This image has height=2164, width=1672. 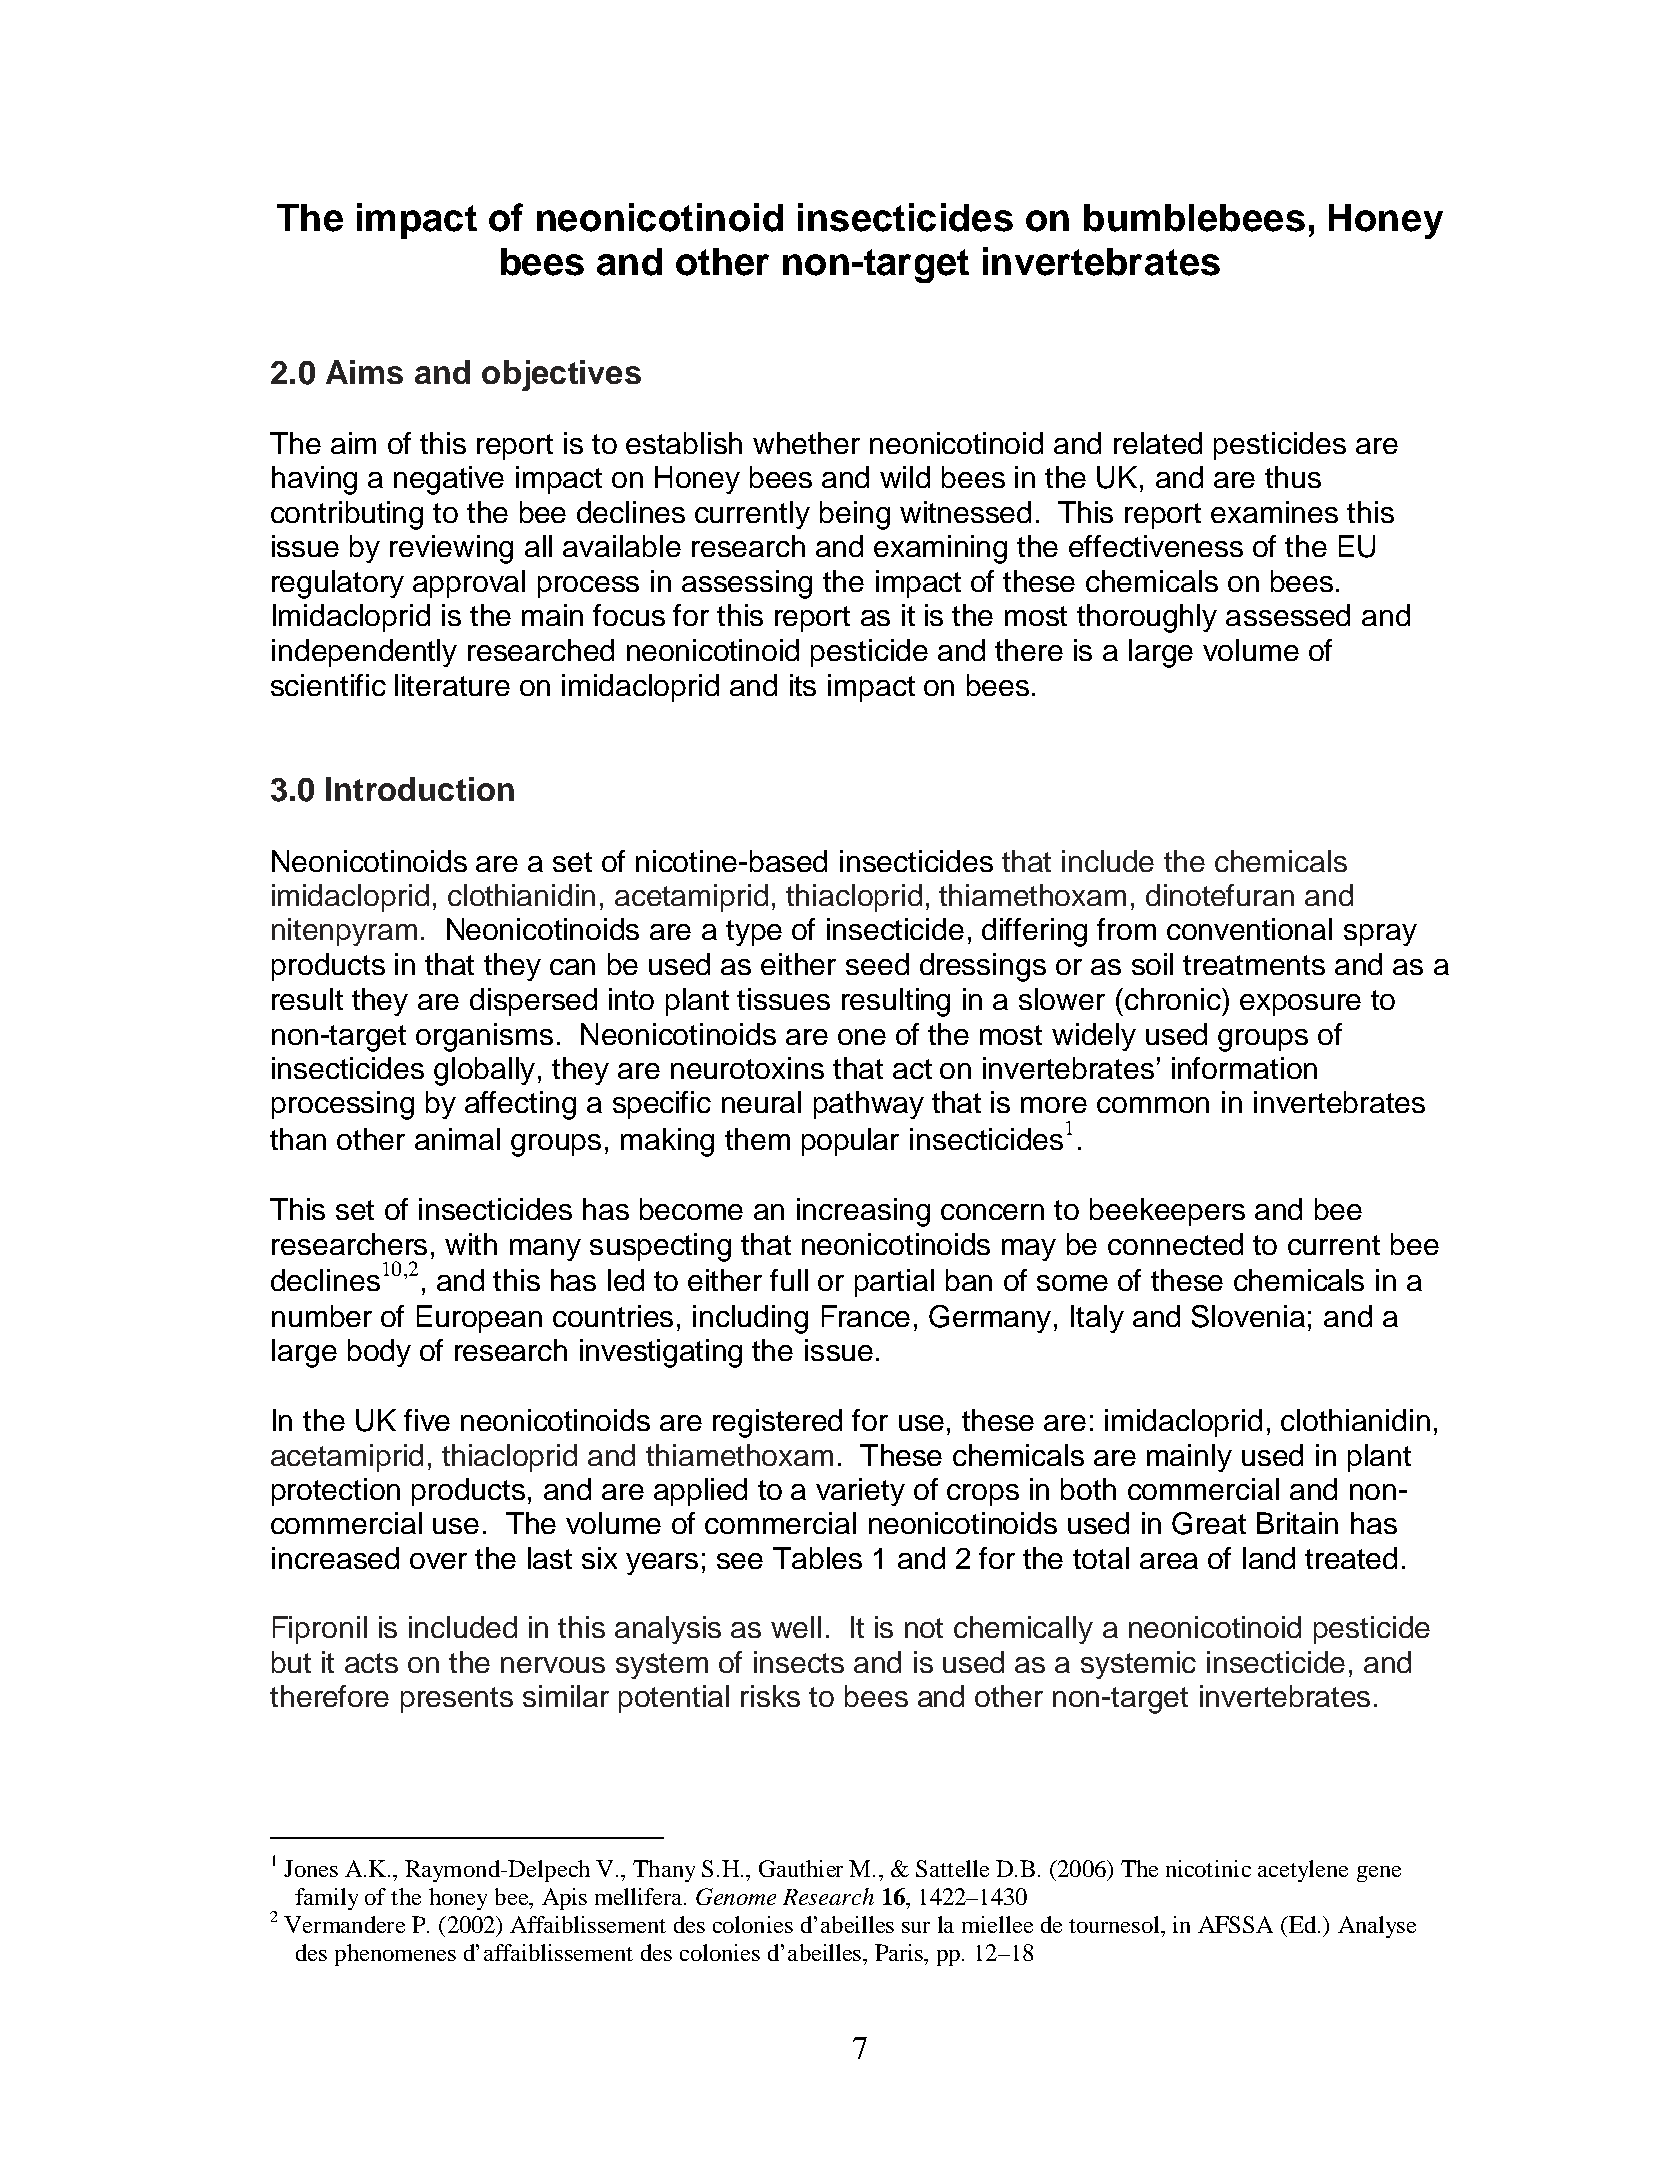 I want to click on whether, so click(x=806, y=443).
